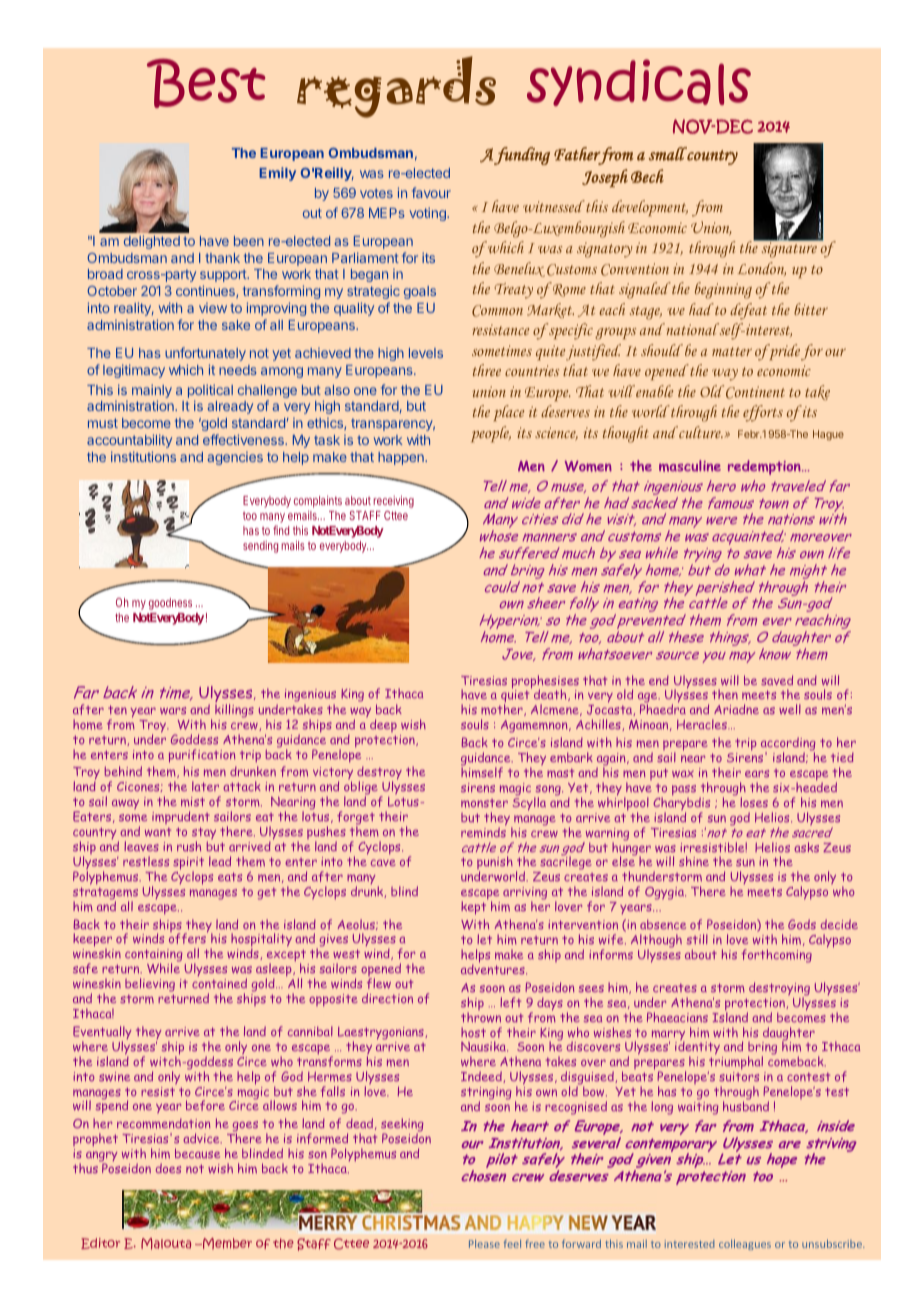  What do you see at coordinates (188, 938) in the screenshot?
I see `offers` at bounding box center [188, 938].
